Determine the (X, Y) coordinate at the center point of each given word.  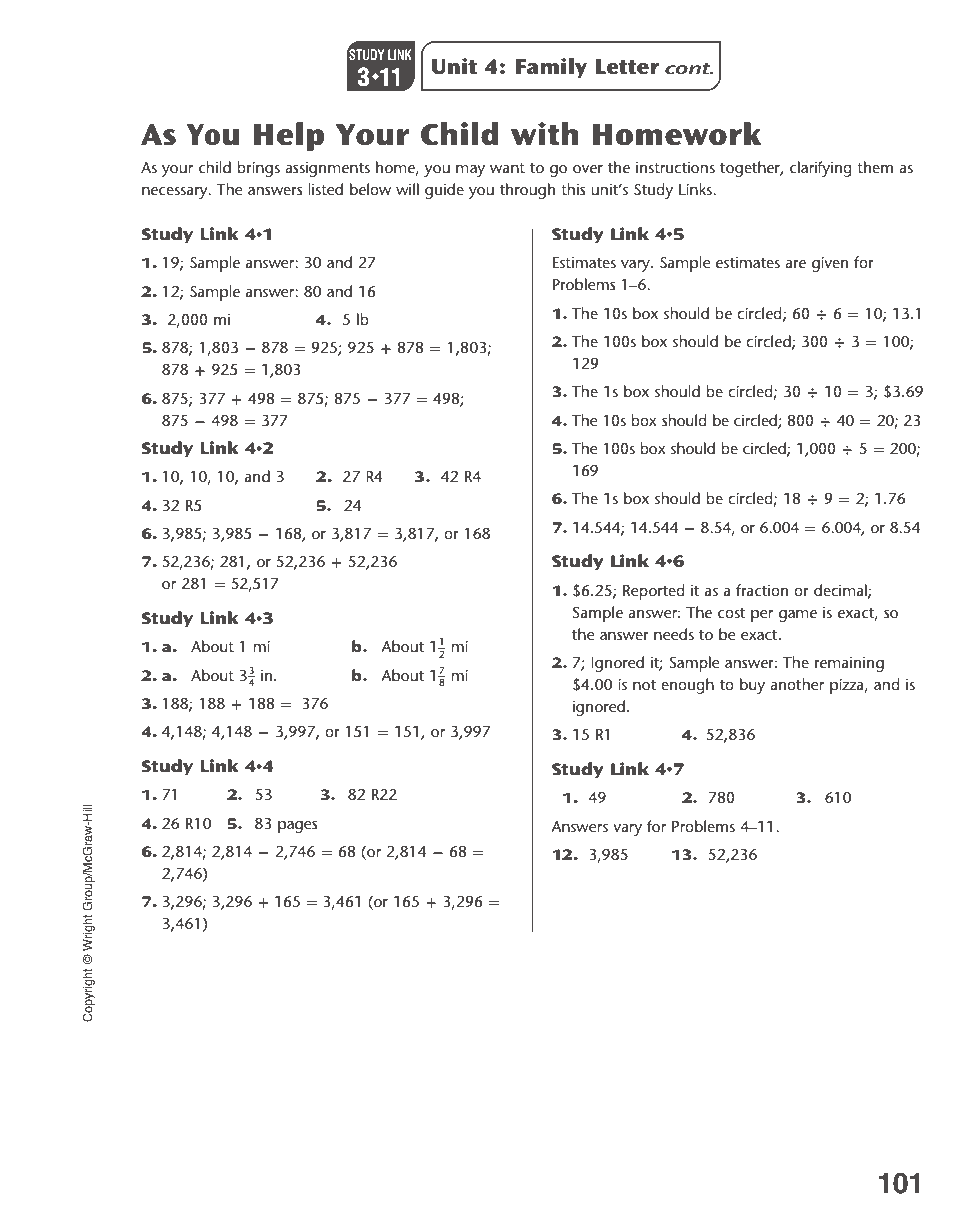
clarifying (821, 169)
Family (551, 68)
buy (752, 686)
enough (687, 686)
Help (289, 136)
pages (298, 827)
